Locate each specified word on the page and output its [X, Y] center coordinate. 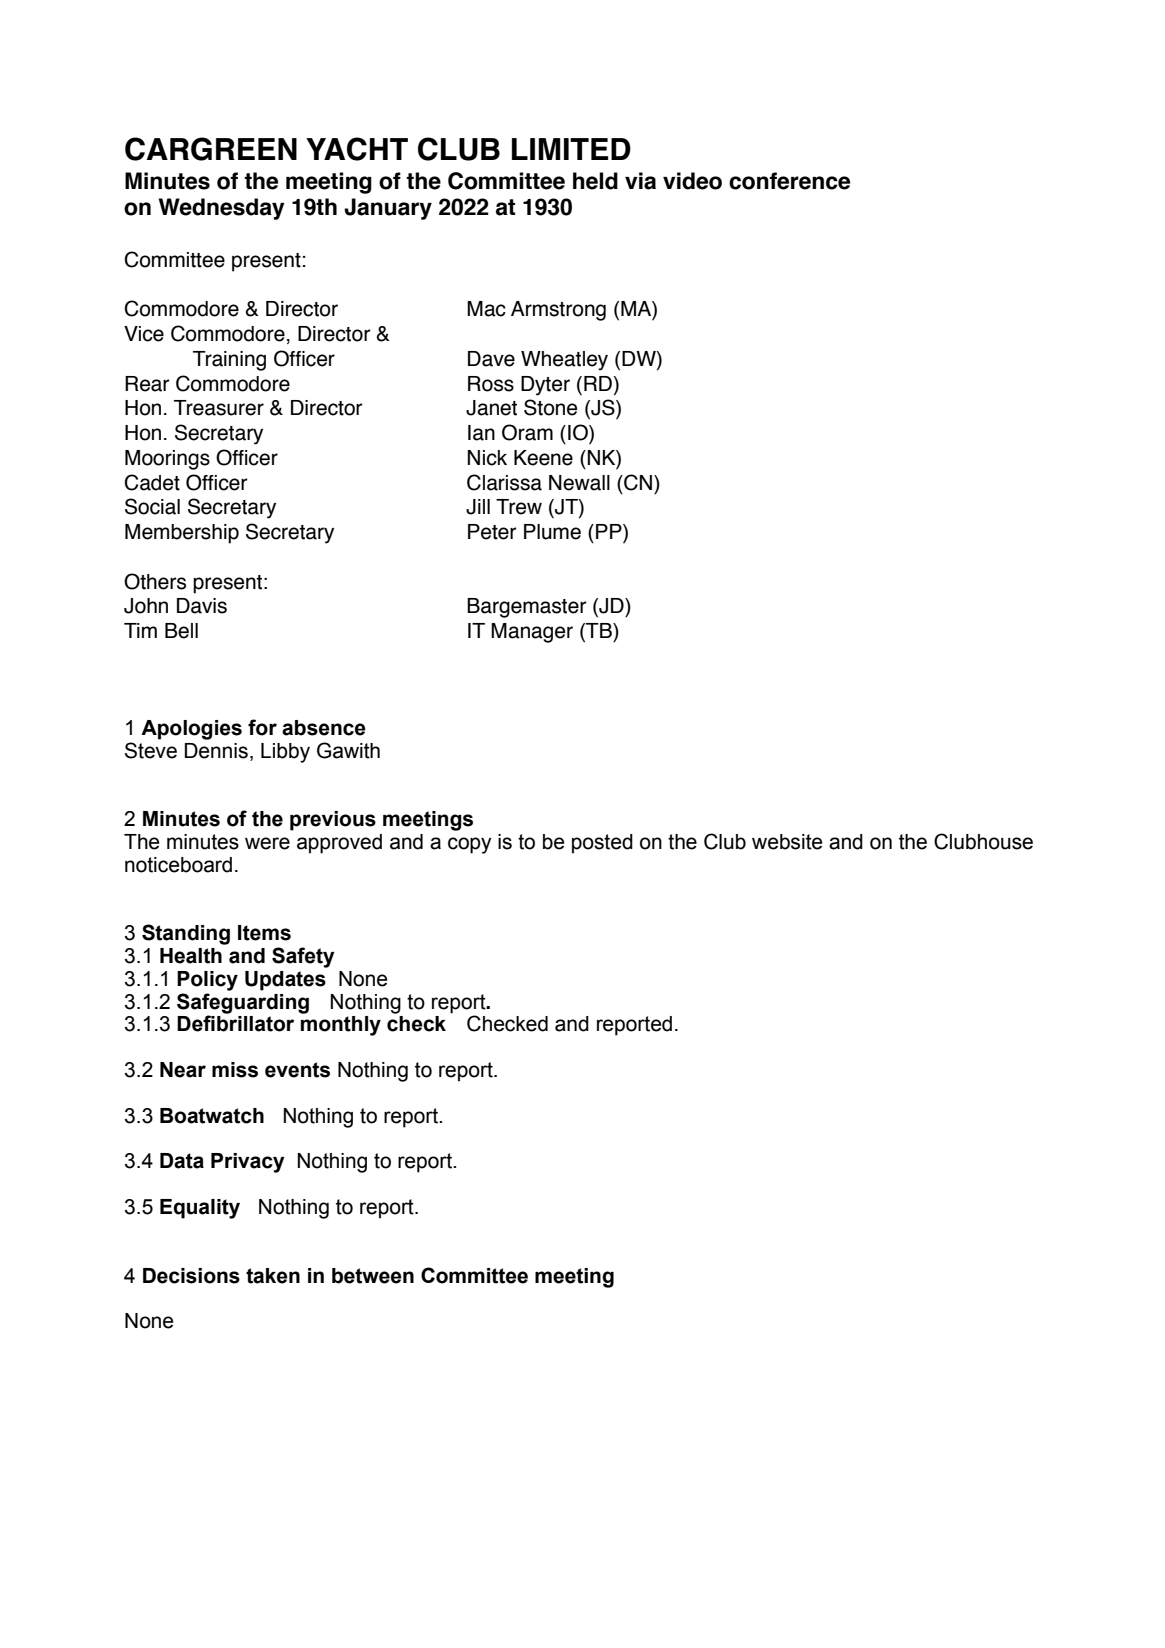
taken [273, 1276]
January [388, 209]
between [373, 1276]
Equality [200, 1209]
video [692, 181]
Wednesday [221, 209]
